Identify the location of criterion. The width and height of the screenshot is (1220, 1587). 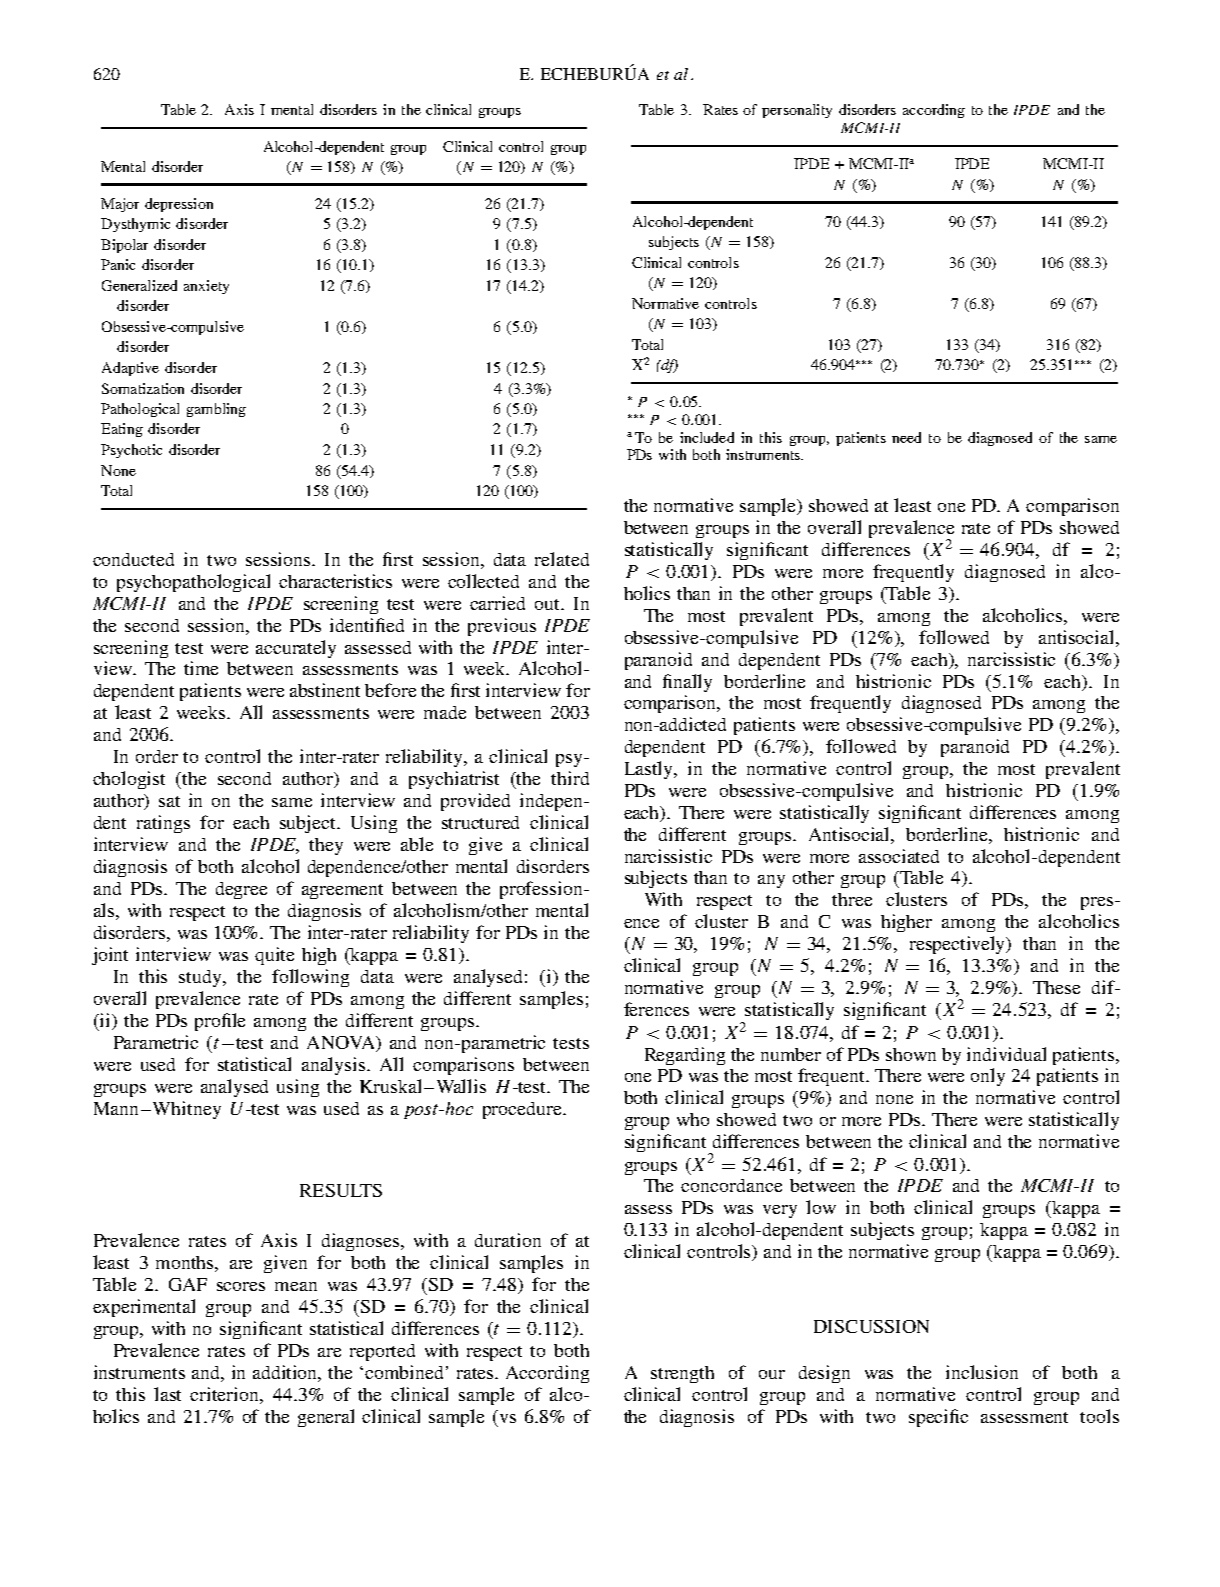
(225, 1394).
